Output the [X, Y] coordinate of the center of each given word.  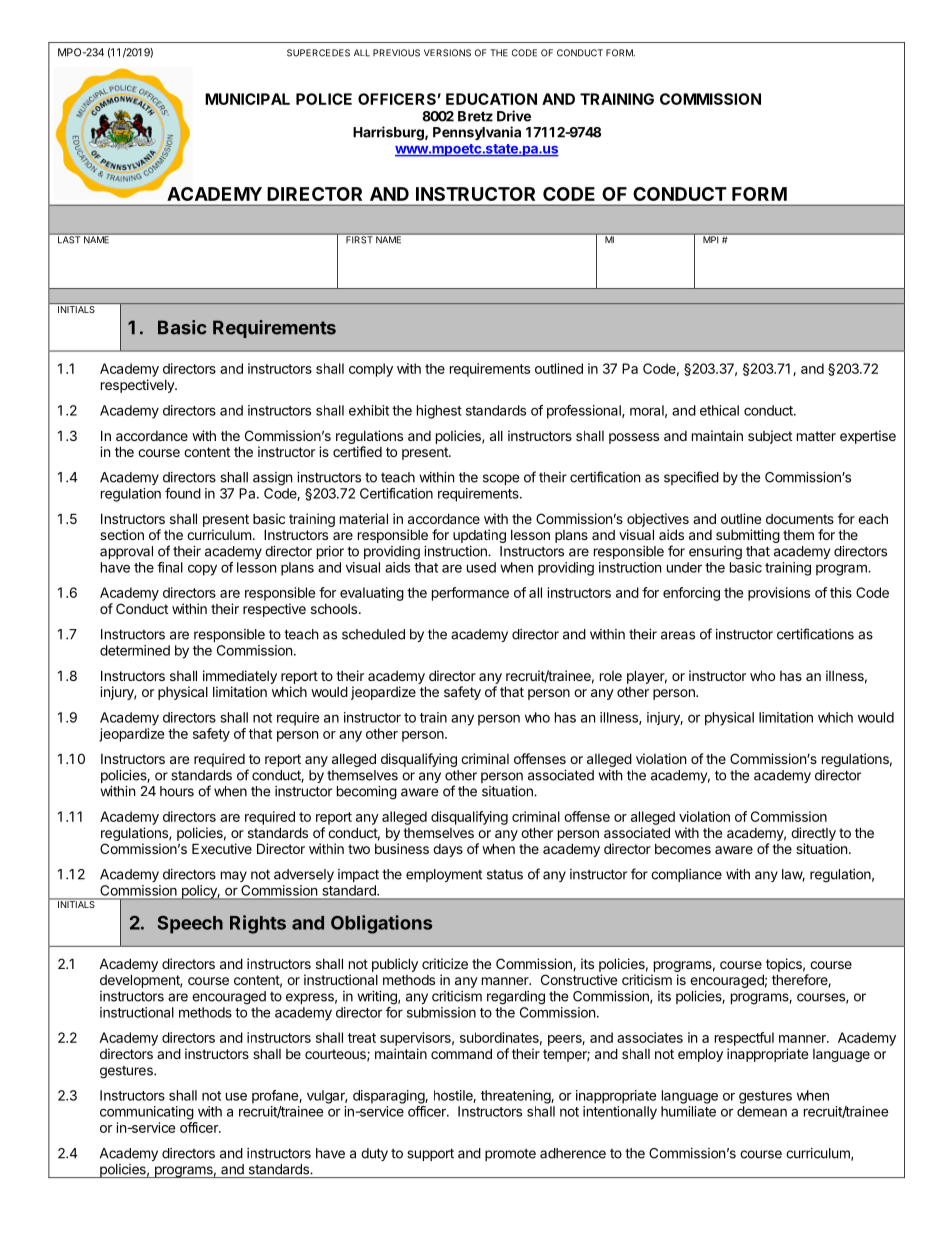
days [448, 850]
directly [813, 834]
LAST [69, 239]
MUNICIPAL [247, 99]
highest [439, 412]
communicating [147, 1113]
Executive [222, 848]
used [481, 567]
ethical [719, 410]
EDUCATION [491, 99]
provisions [779, 594]
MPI [711, 238]
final [170, 567]
